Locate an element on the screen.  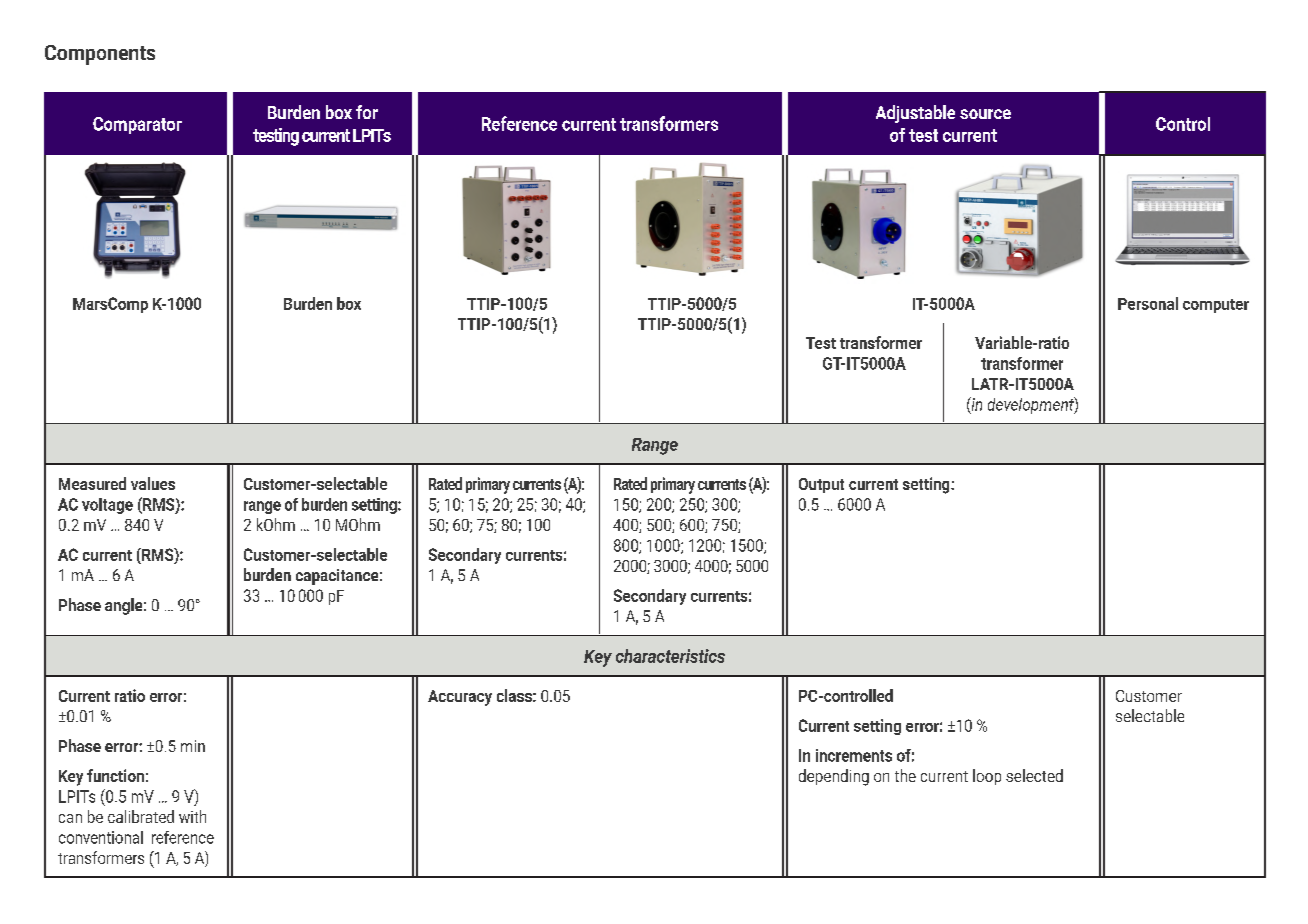
depending is located at coordinates (834, 777).
